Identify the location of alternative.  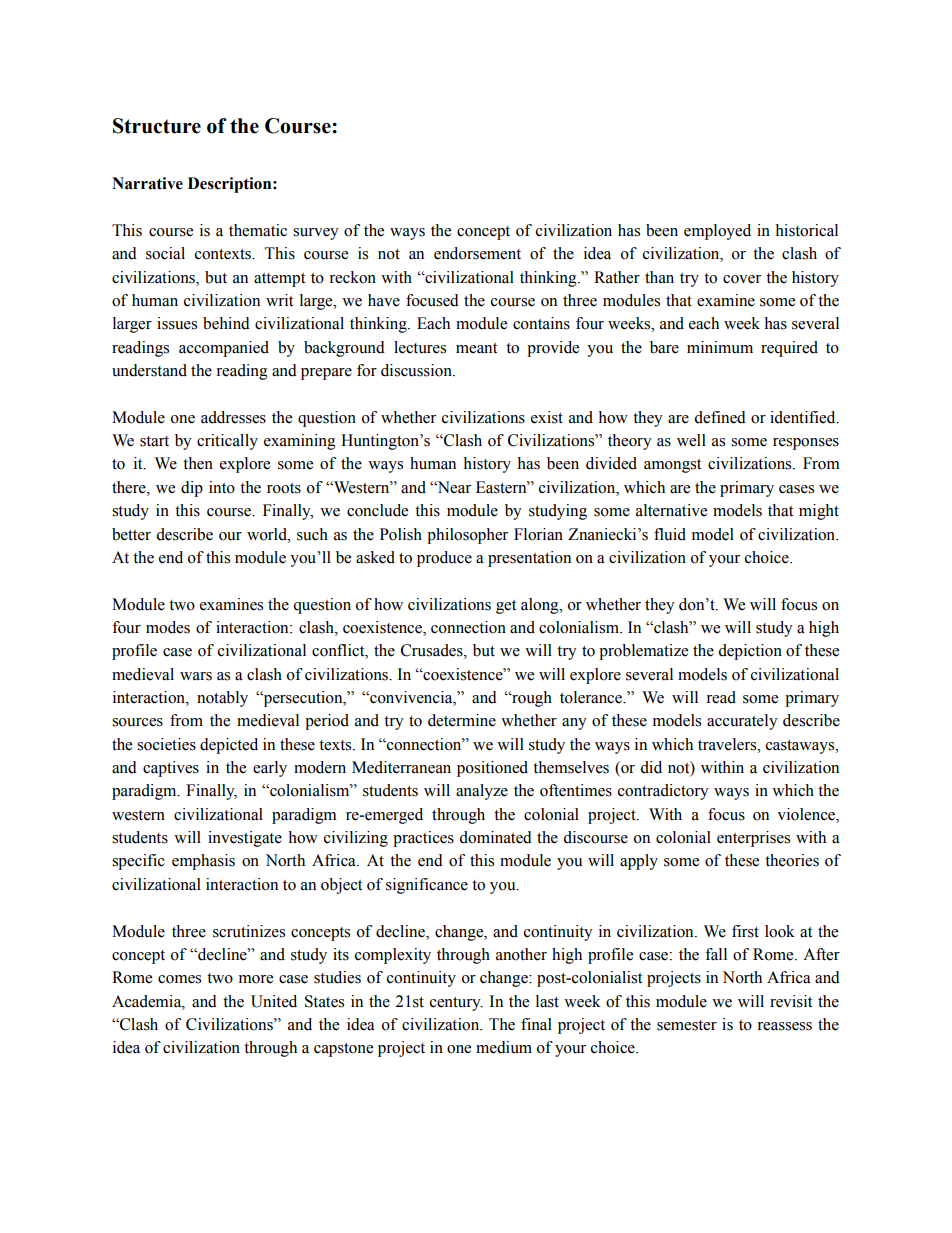
(671, 510).
